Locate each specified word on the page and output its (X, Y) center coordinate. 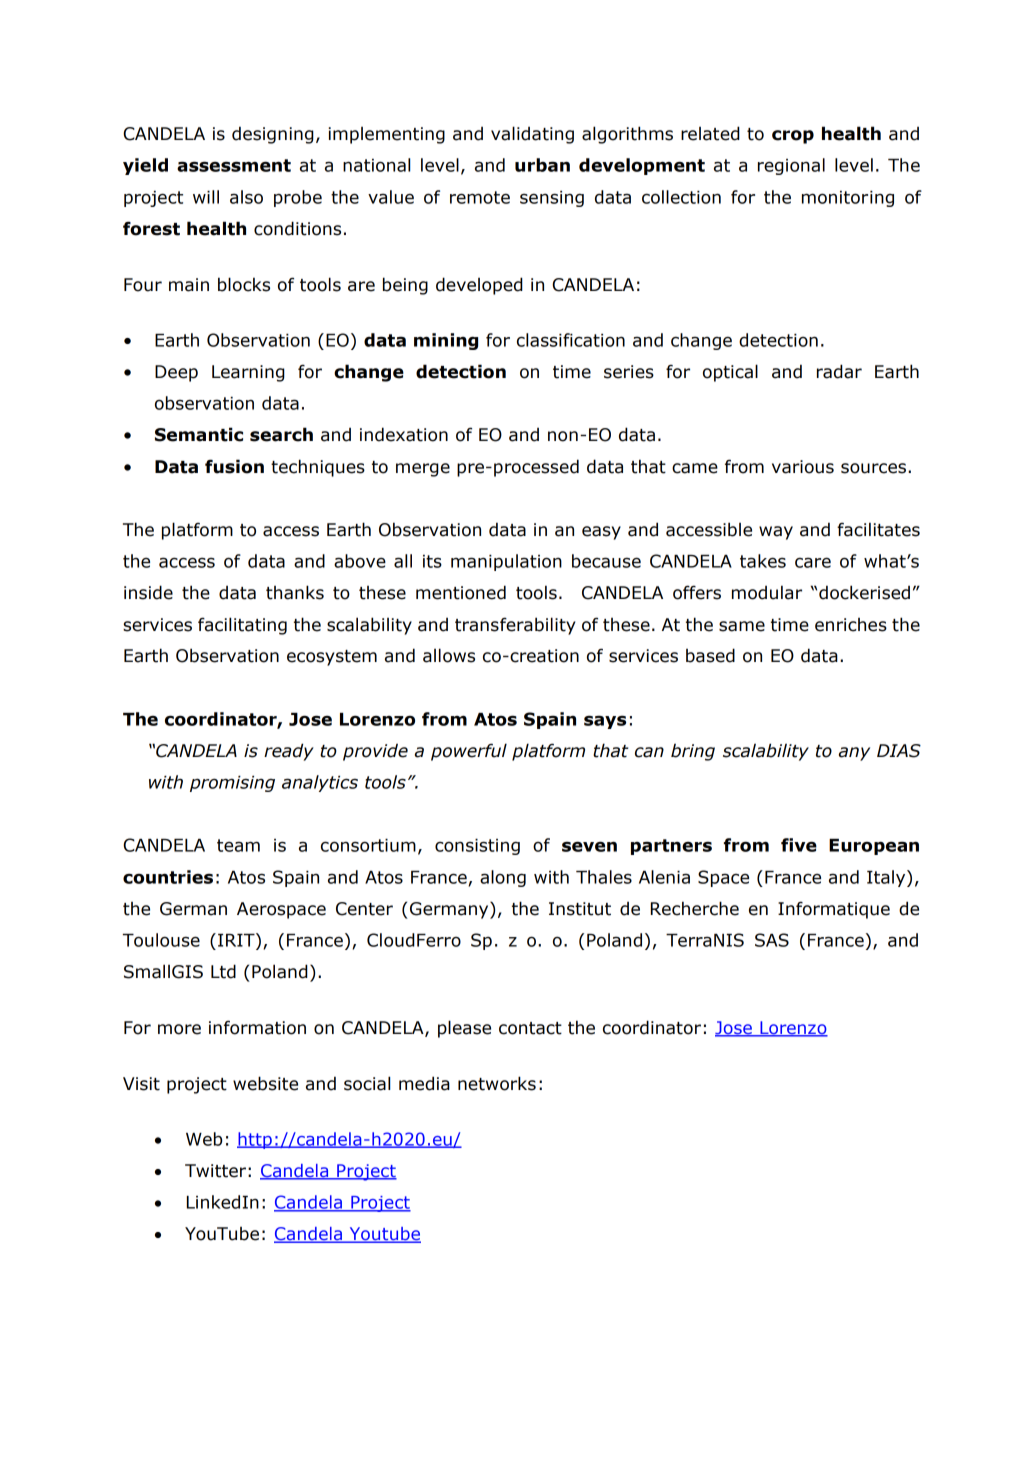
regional (791, 166)
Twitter (215, 1171)
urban (542, 165)
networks (497, 1083)
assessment (234, 165)
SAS (772, 940)
